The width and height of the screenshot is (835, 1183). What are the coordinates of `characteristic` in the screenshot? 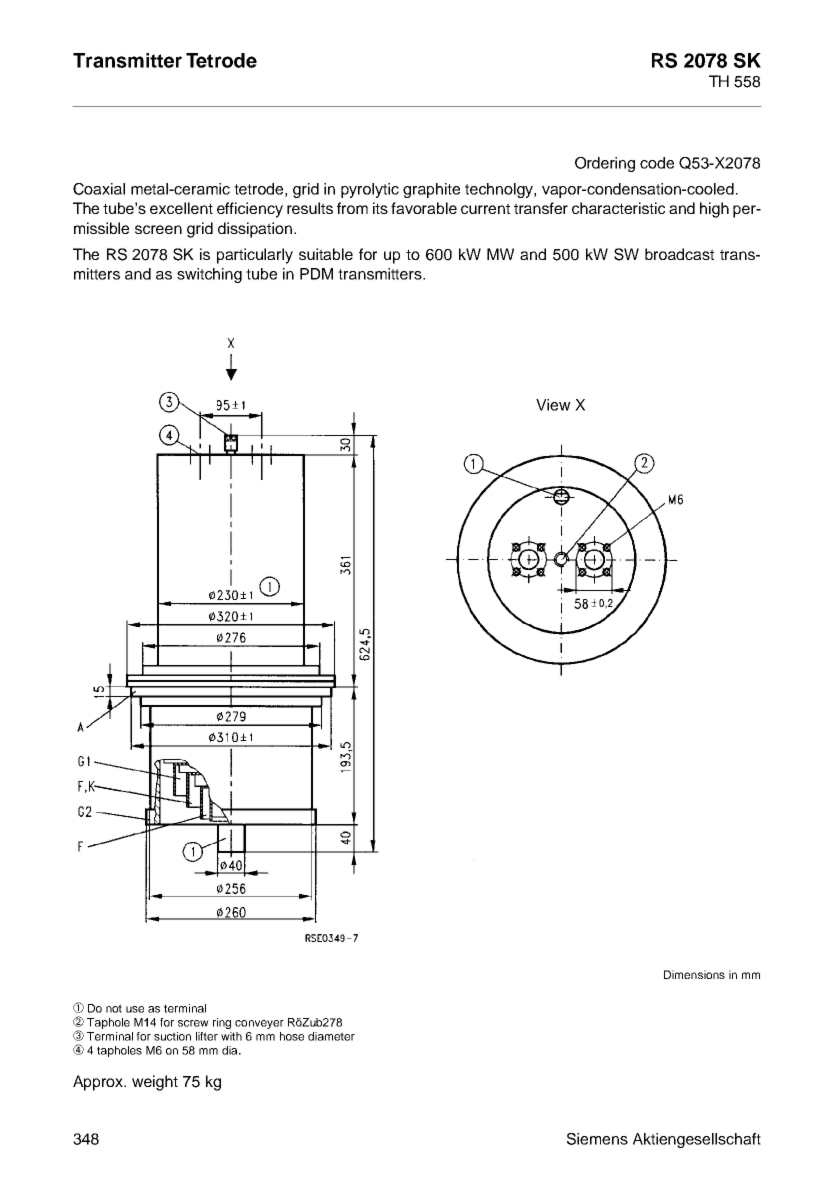 It's located at (618, 208).
